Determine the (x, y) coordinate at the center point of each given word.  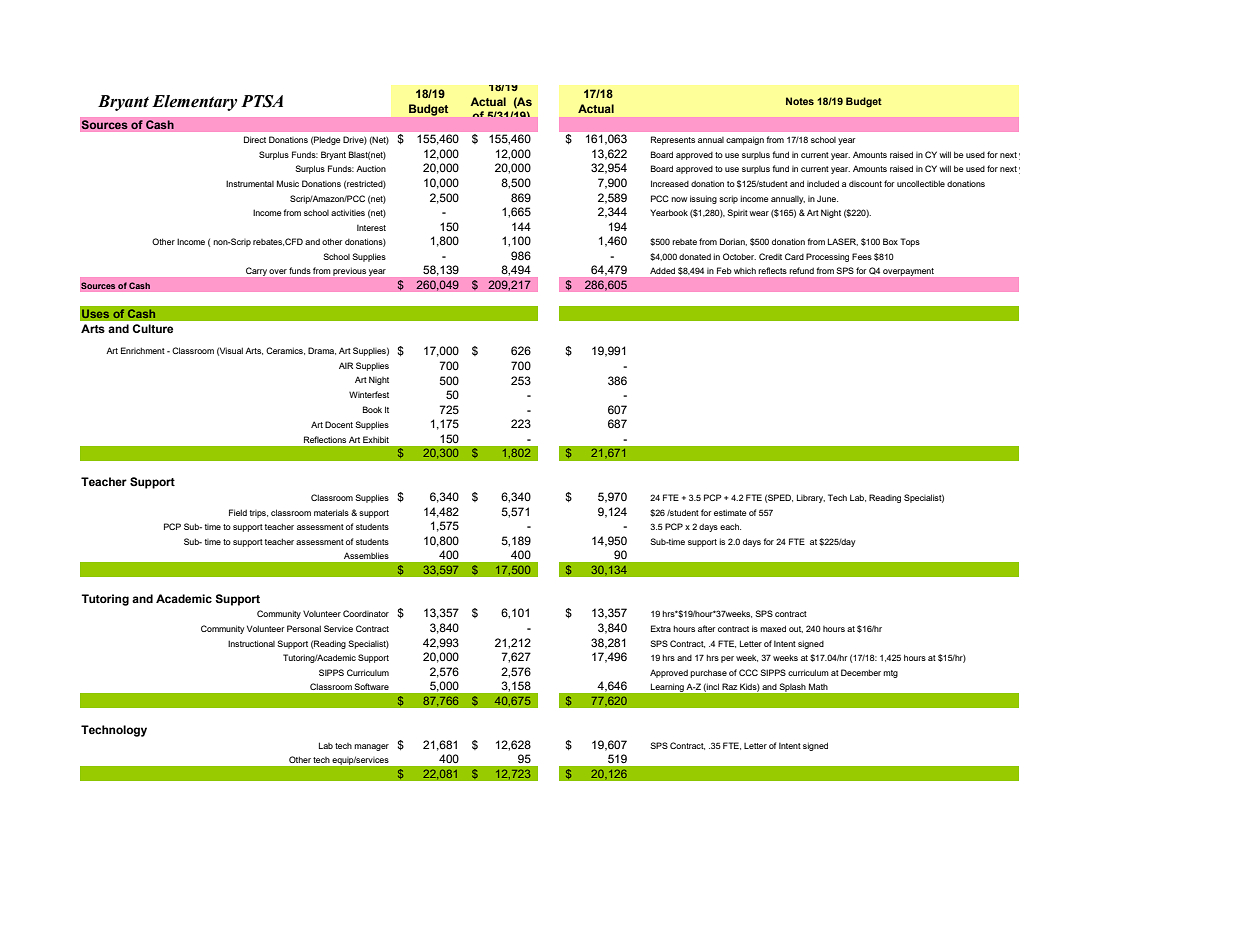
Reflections (325, 439)
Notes (800, 101)
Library (811, 498)
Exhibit (376, 439)
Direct (255, 139)
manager (371, 747)
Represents (673, 140)
